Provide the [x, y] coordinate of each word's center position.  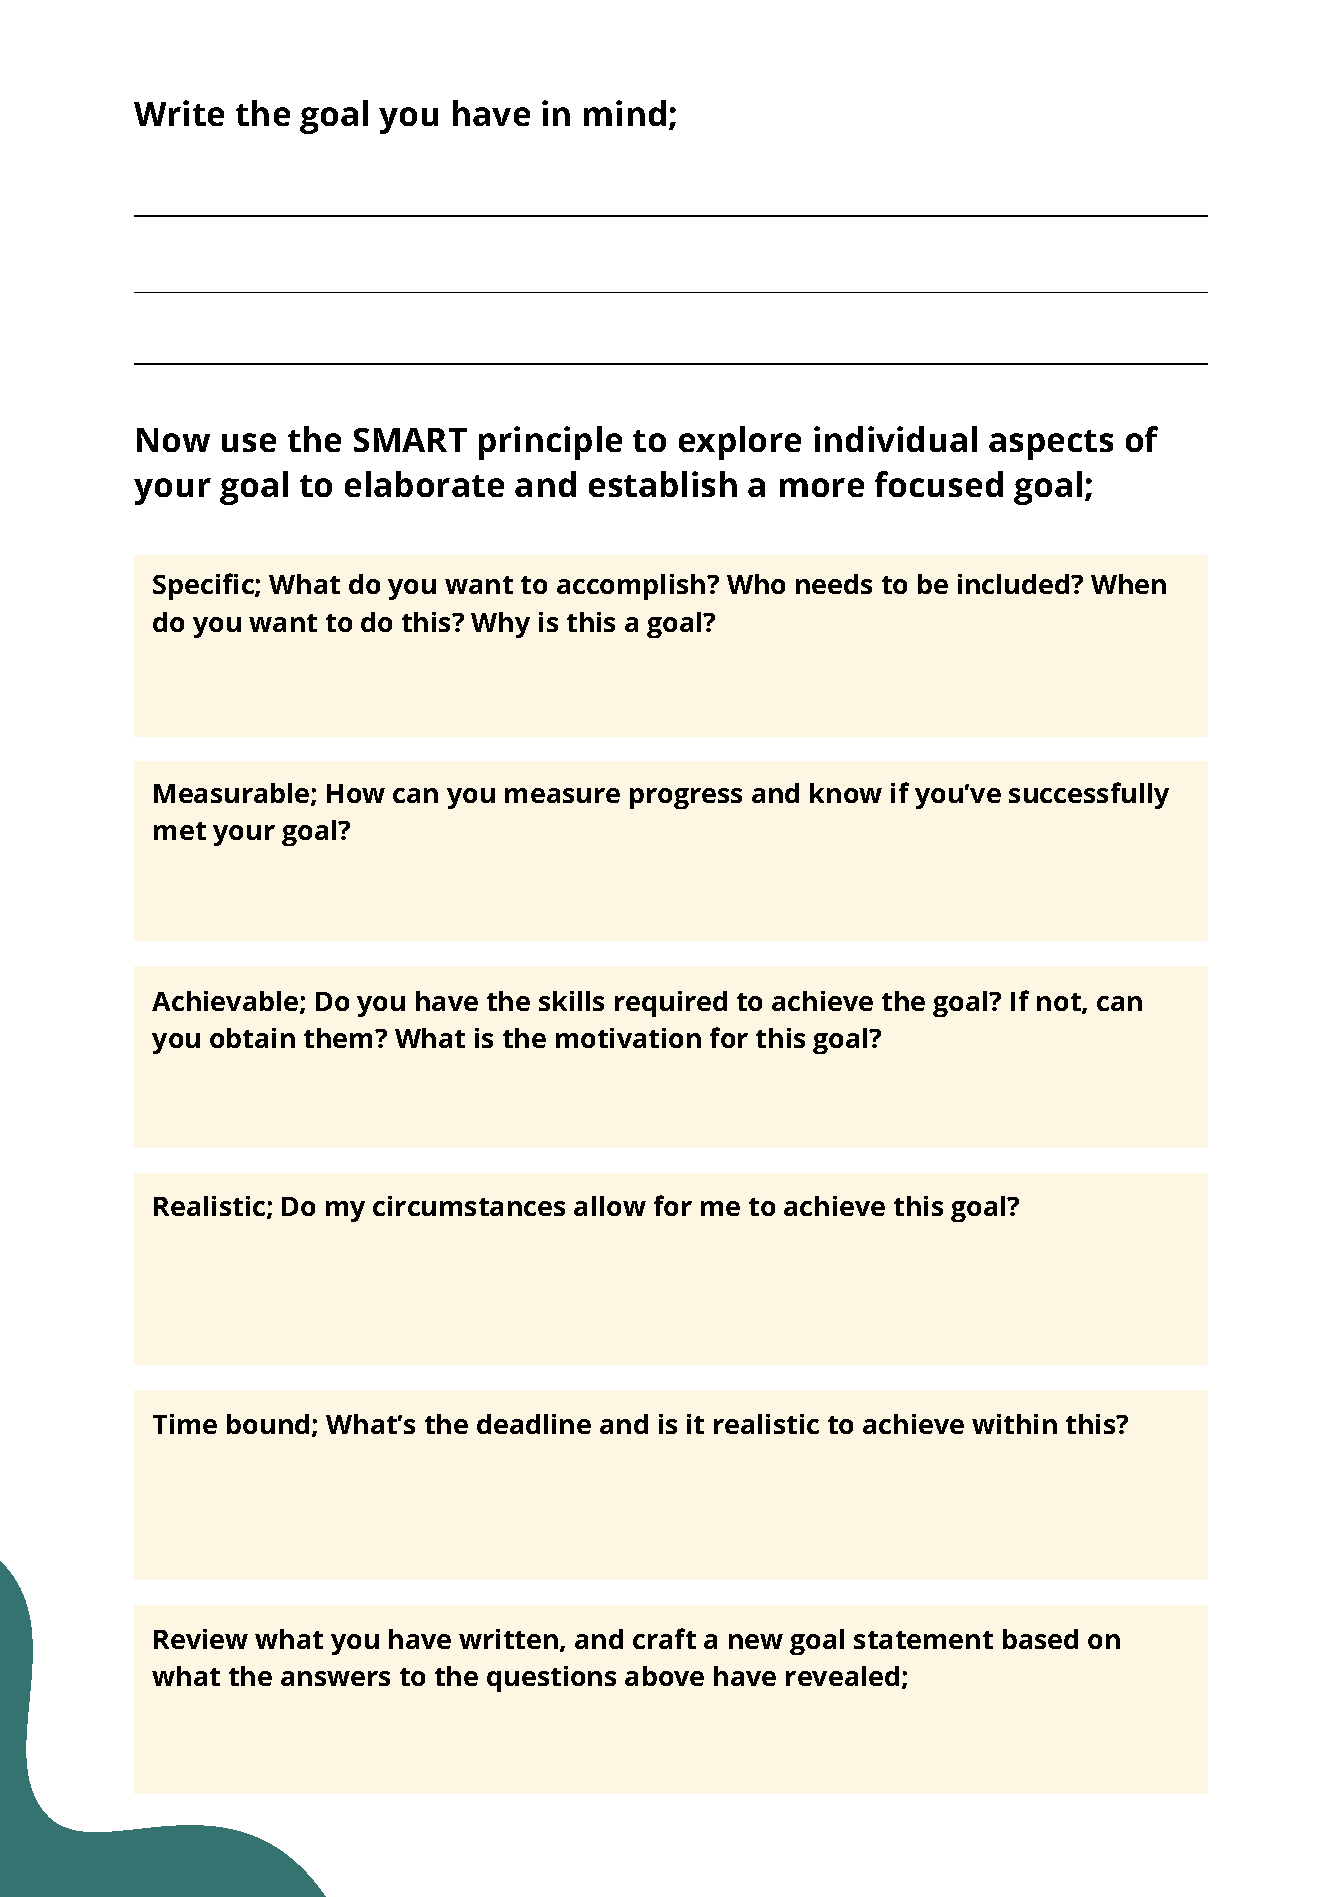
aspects [1051, 445]
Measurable [233, 794]
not [1060, 1003]
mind [625, 113]
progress [686, 798]
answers [335, 1678]
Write [179, 113]
